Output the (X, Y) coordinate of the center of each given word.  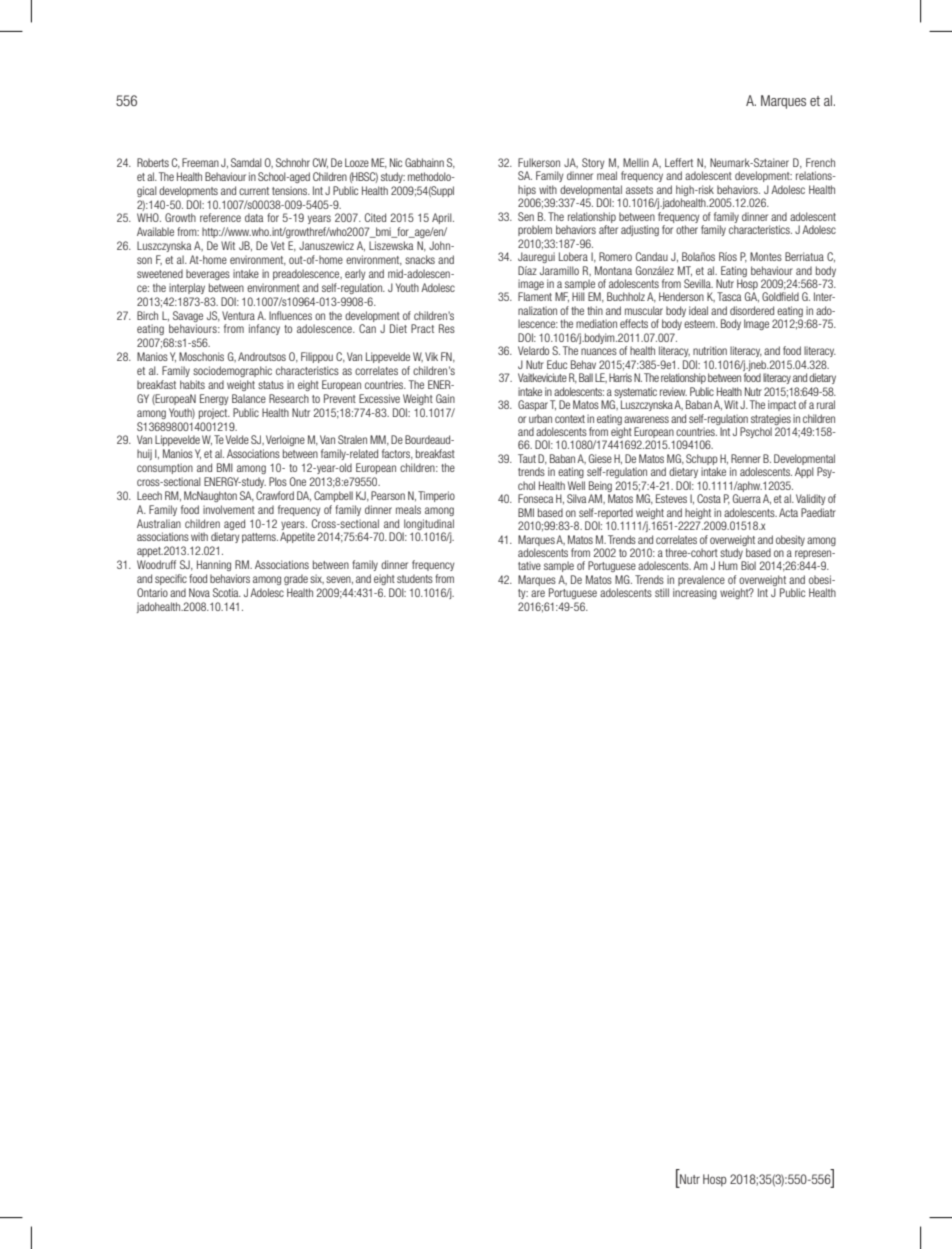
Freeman (200, 162)
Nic (396, 162)
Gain (445, 398)
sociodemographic (232, 371)
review (673, 391)
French (820, 162)
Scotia (227, 592)
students (415, 578)
